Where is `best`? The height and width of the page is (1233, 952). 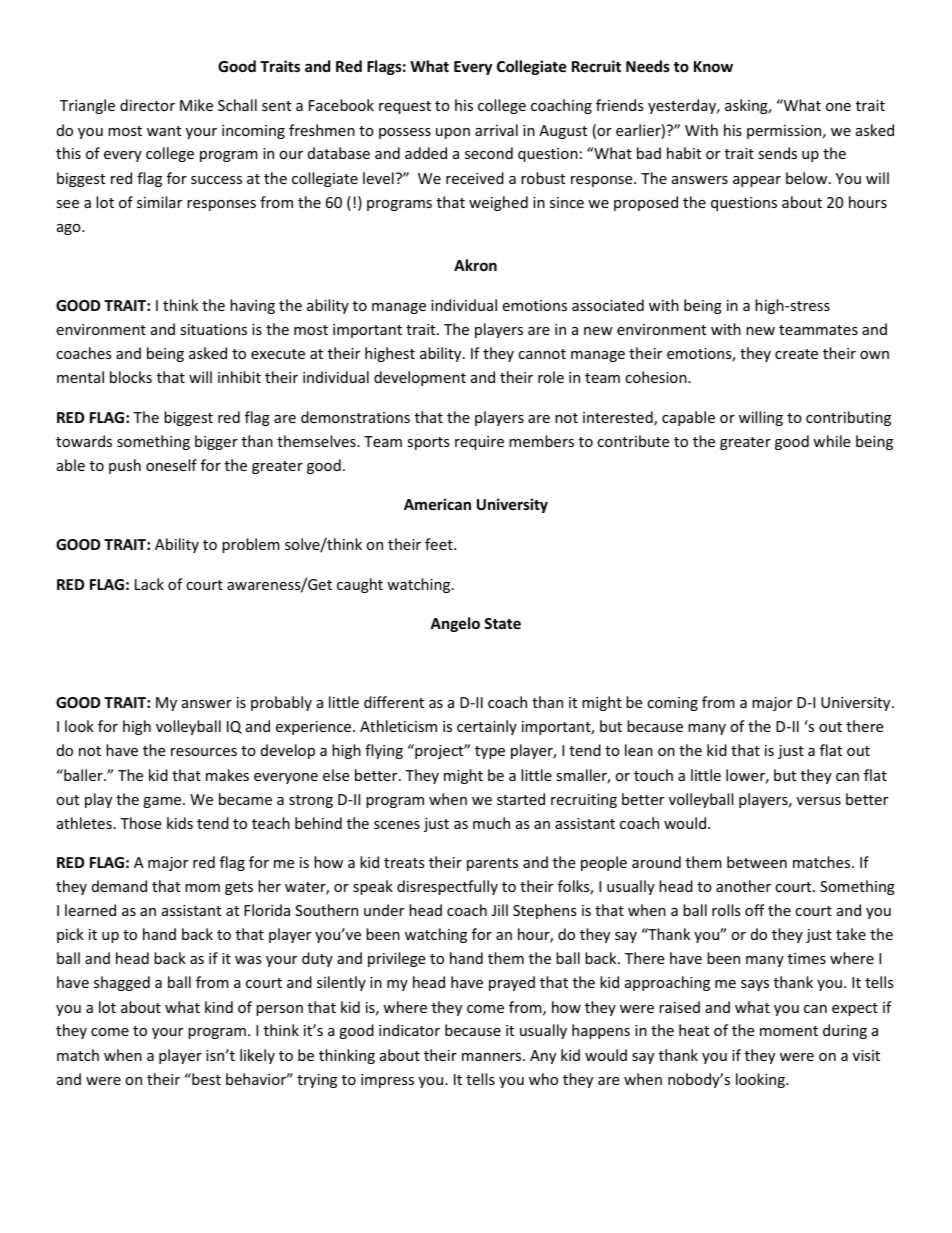 best is located at coordinates (205, 1079).
